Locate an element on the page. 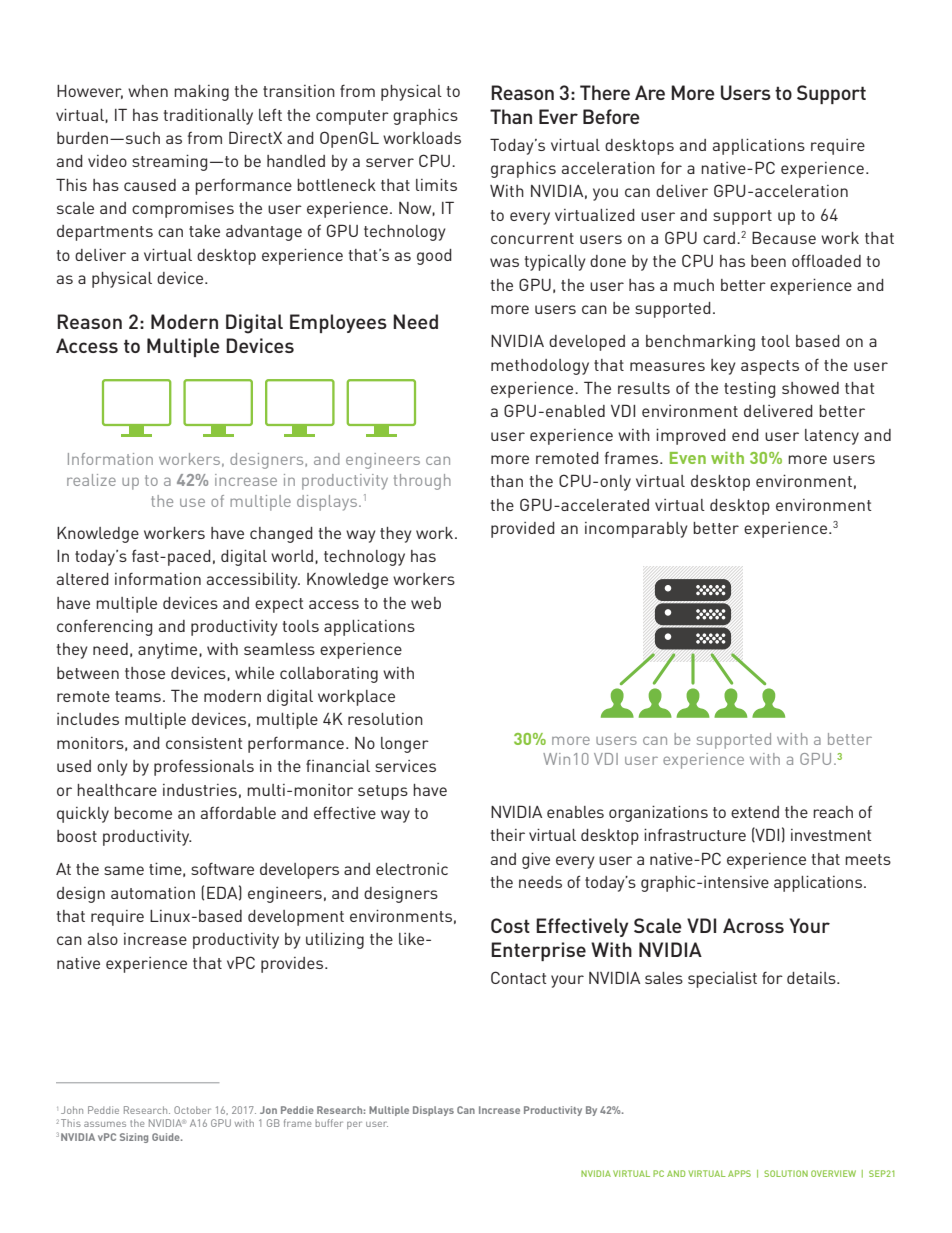 This image has width=952, height=1233. traditionally is located at coordinates (208, 117).
